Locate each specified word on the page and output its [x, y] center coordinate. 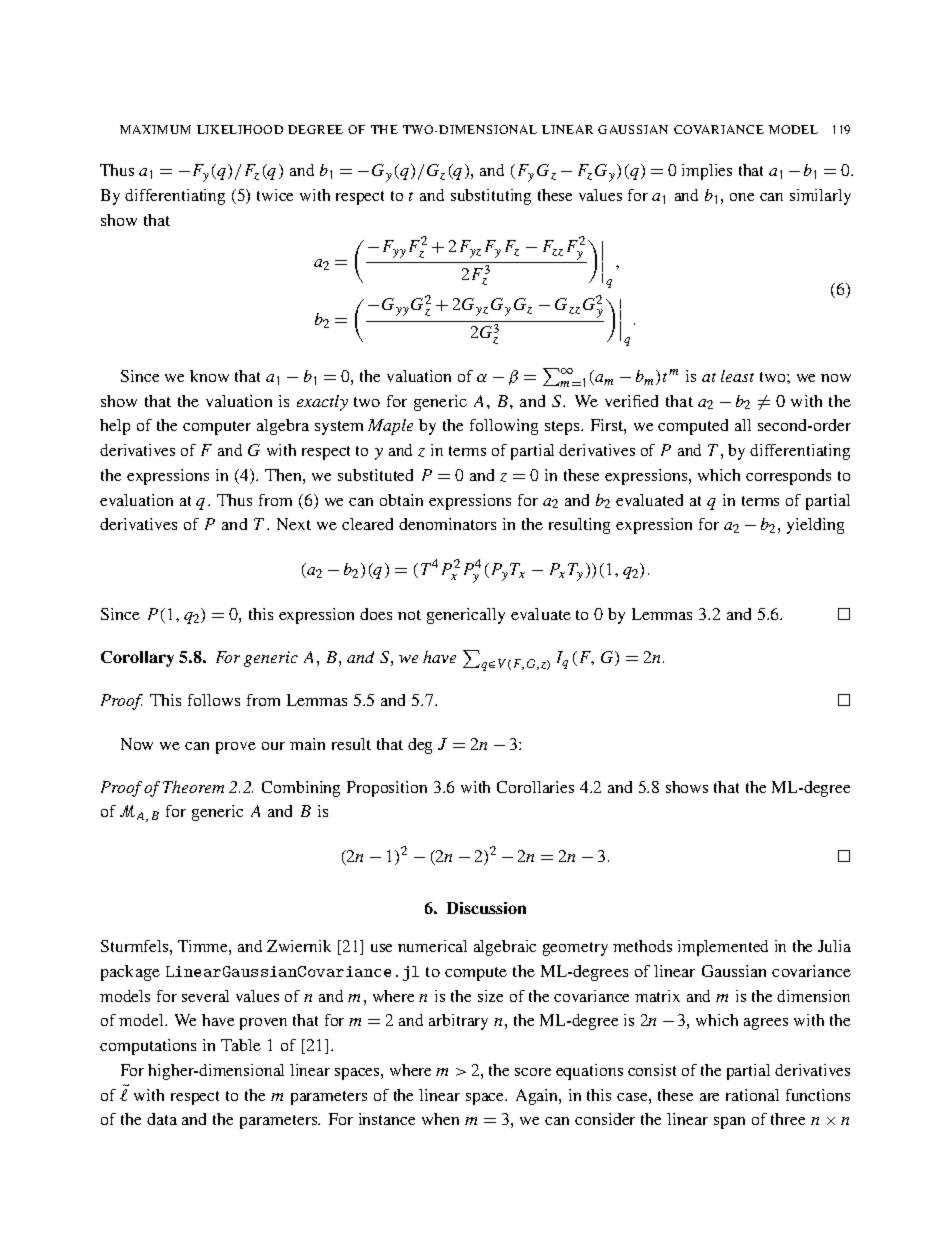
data [162, 1119]
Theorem [193, 787]
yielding [815, 526]
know [209, 376]
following [504, 427]
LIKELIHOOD [240, 129]
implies [707, 172]
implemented [723, 948]
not [409, 615]
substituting [491, 197]
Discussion [486, 908]
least [737, 376]
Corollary [137, 659]
